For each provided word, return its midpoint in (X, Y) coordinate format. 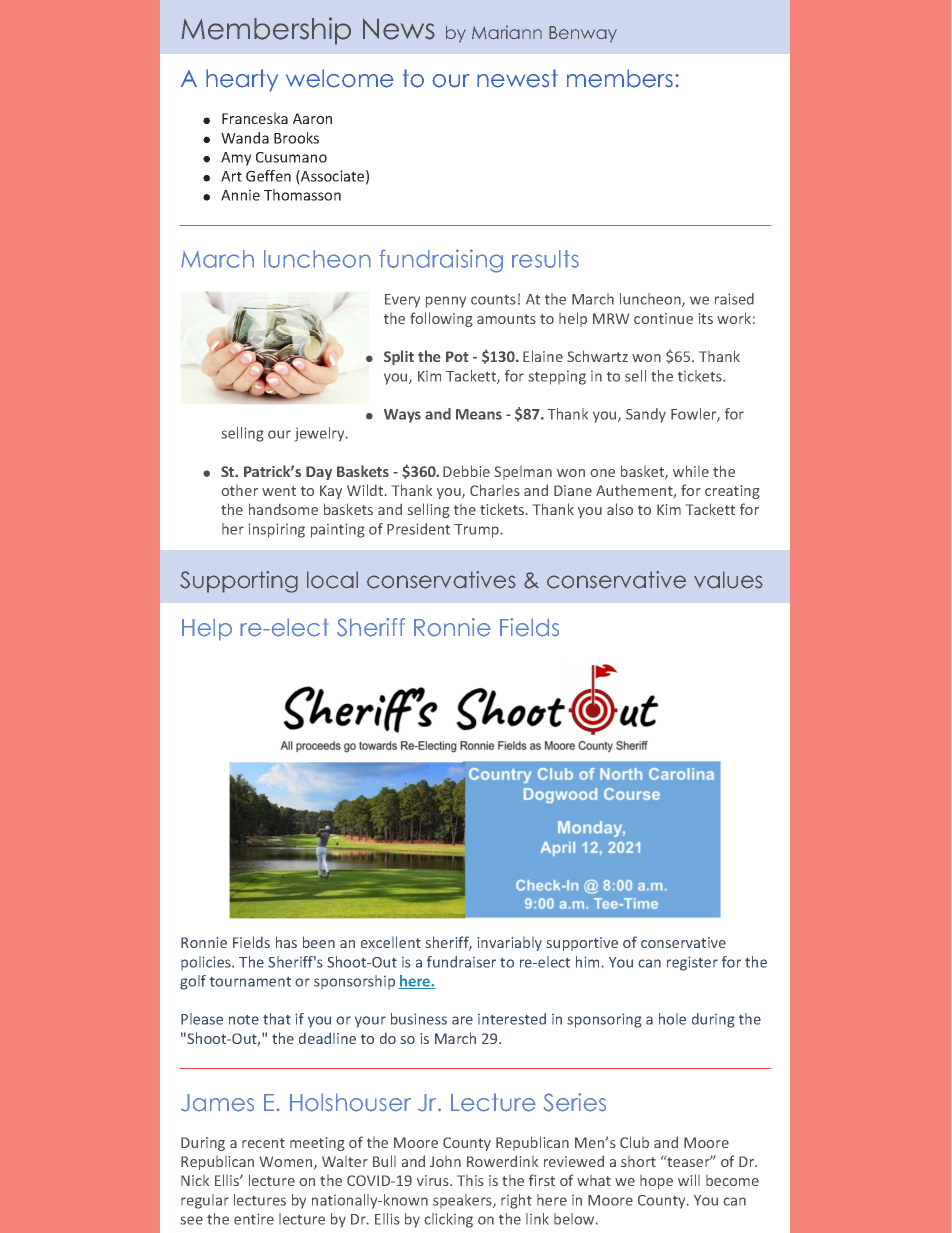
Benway (583, 34)
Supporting (239, 582)
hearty (242, 80)
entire (254, 1219)
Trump (476, 531)
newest (517, 78)
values (728, 580)
